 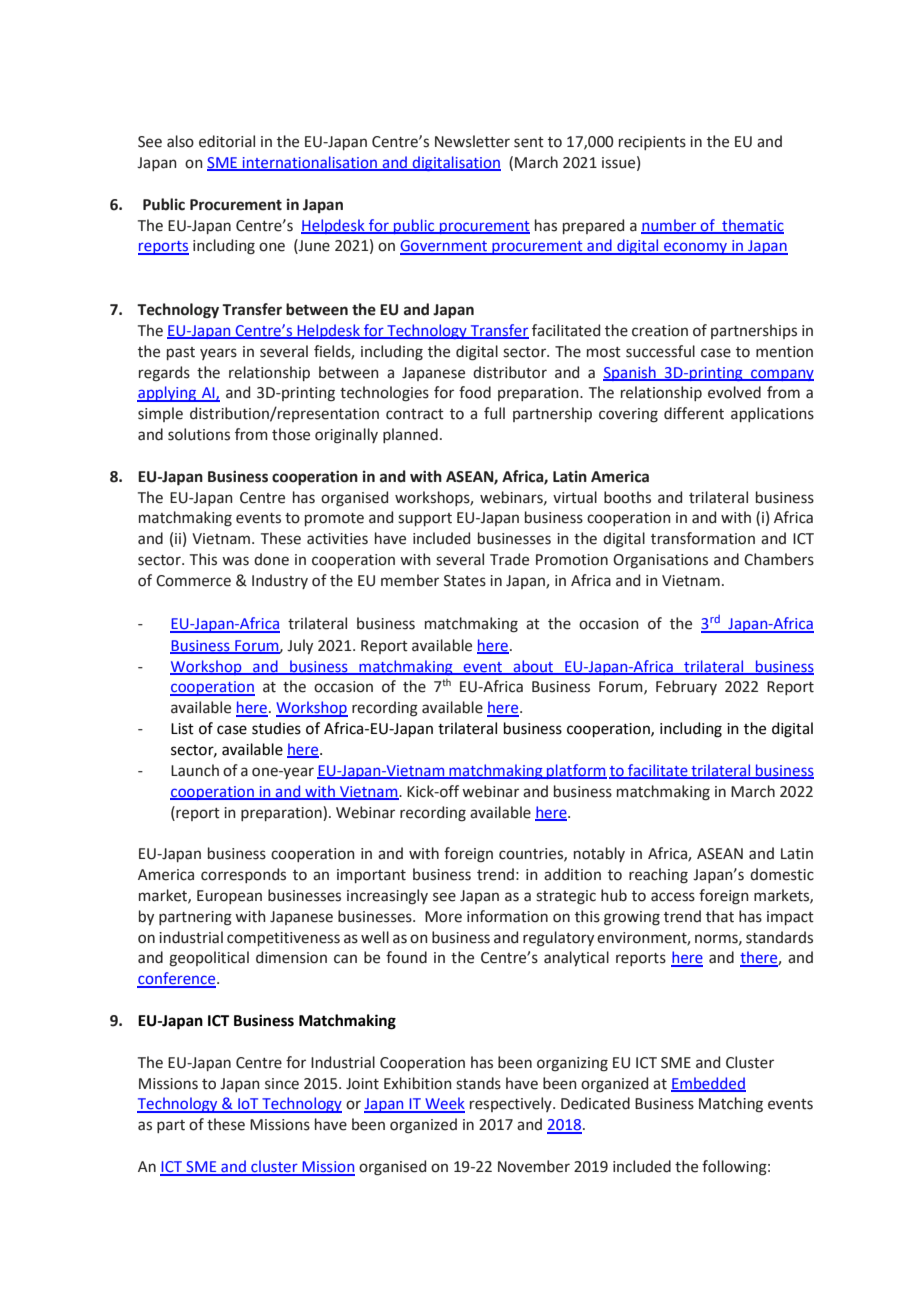 What do you see at coordinates (227, 141) in the screenshot?
I see `editorial` at bounding box center [227, 141].
